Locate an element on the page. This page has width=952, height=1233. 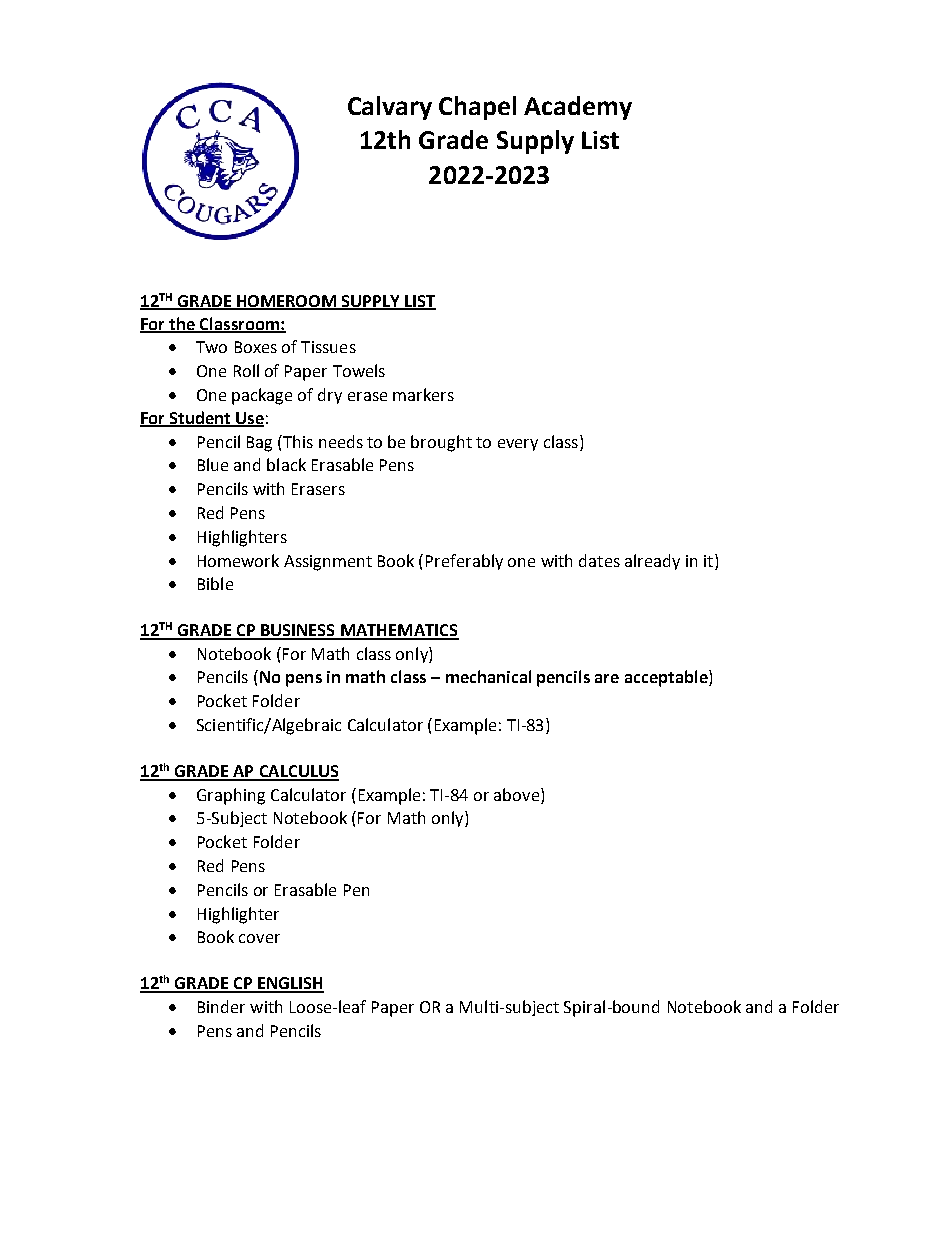
dates is located at coordinates (599, 560).
